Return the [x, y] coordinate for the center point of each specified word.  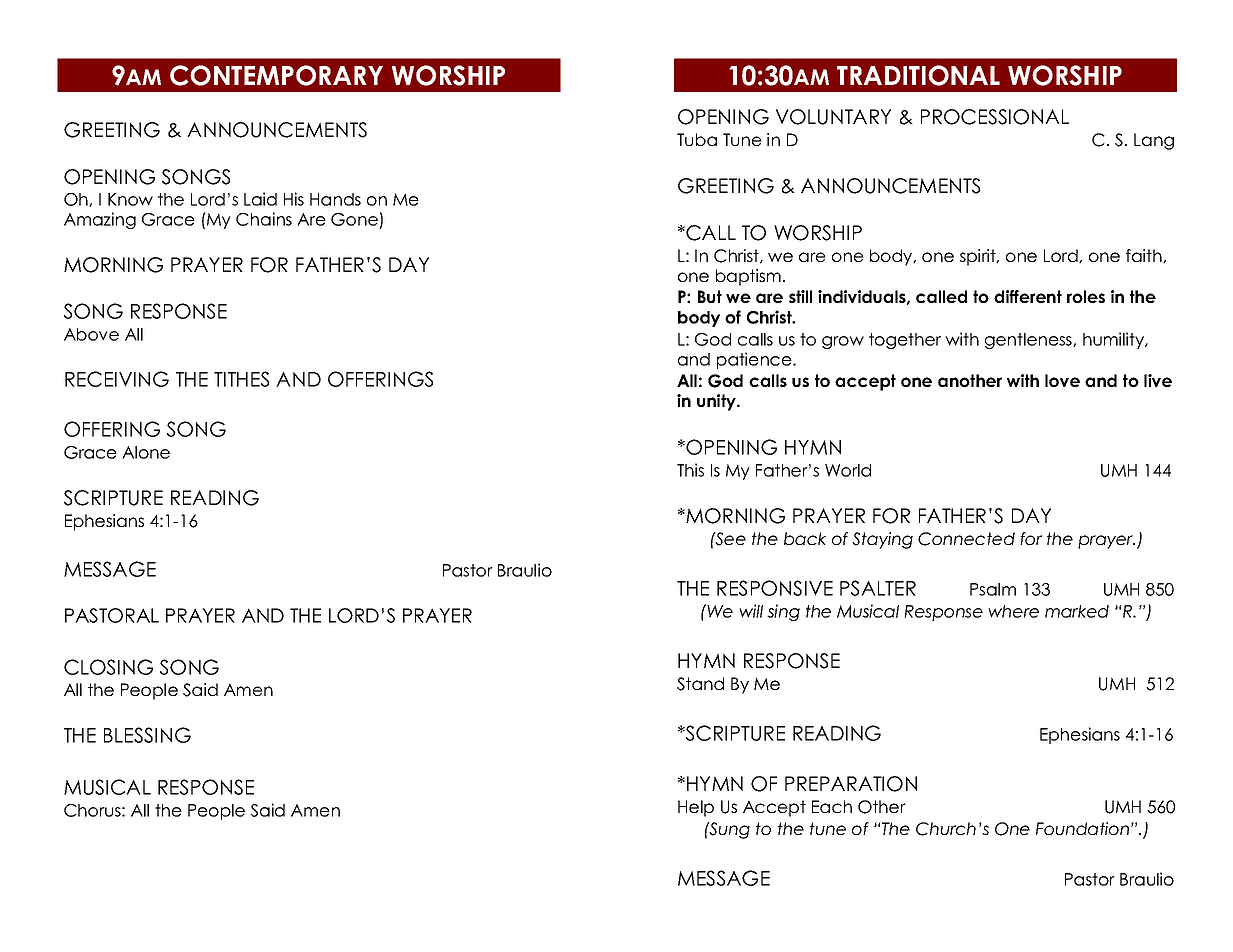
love [1062, 380]
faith [1145, 256]
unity [718, 402]
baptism [748, 277]
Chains [264, 219]
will [751, 611]
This [690, 470]
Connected [966, 539]
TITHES [241, 379]
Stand [700, 684]
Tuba [697, 139]
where [1013, 611]
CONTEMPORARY [276, 75]
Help [696, 808]
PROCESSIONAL [995, 117]
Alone [146, 452]
